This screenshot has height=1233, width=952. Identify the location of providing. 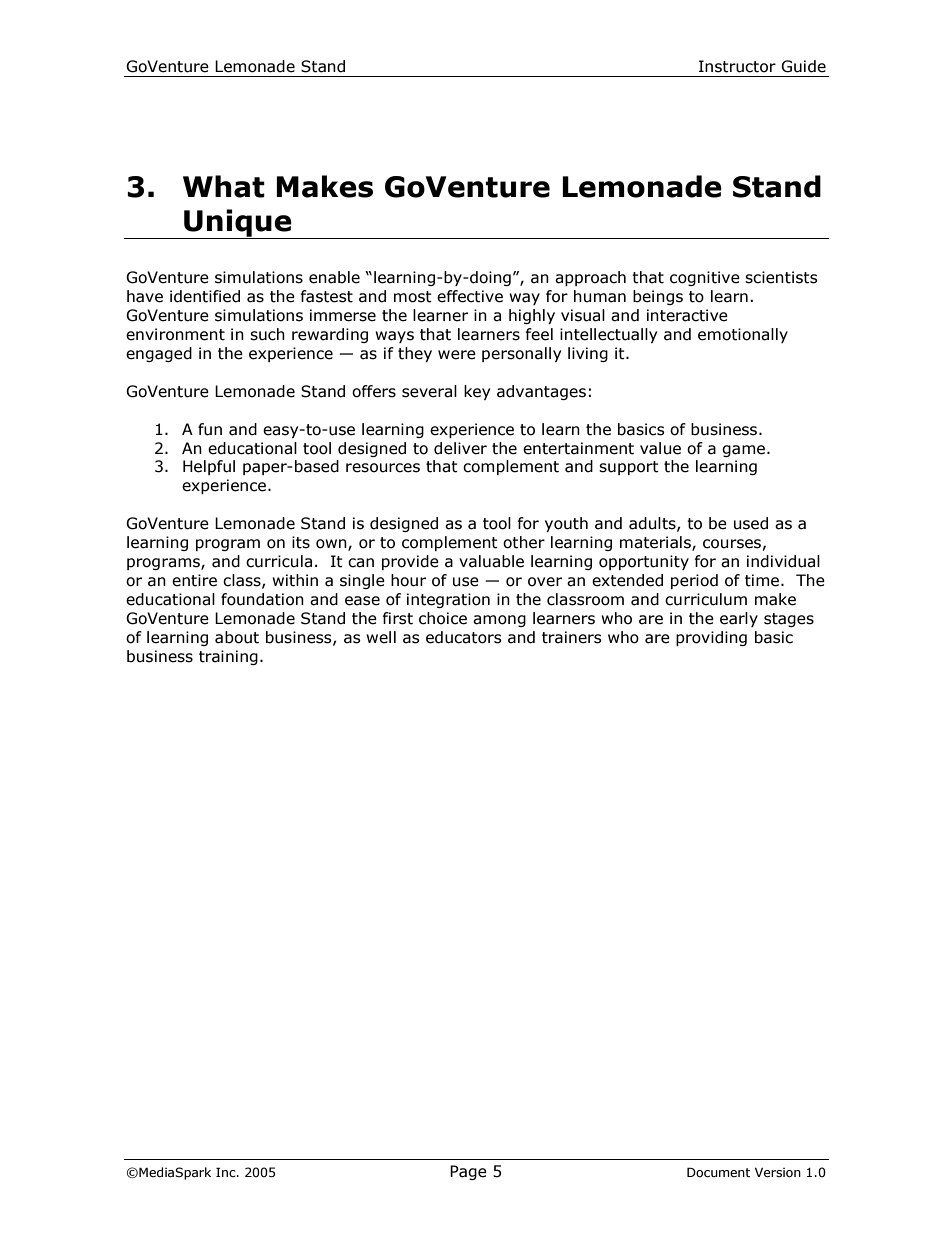
(711, 638).
